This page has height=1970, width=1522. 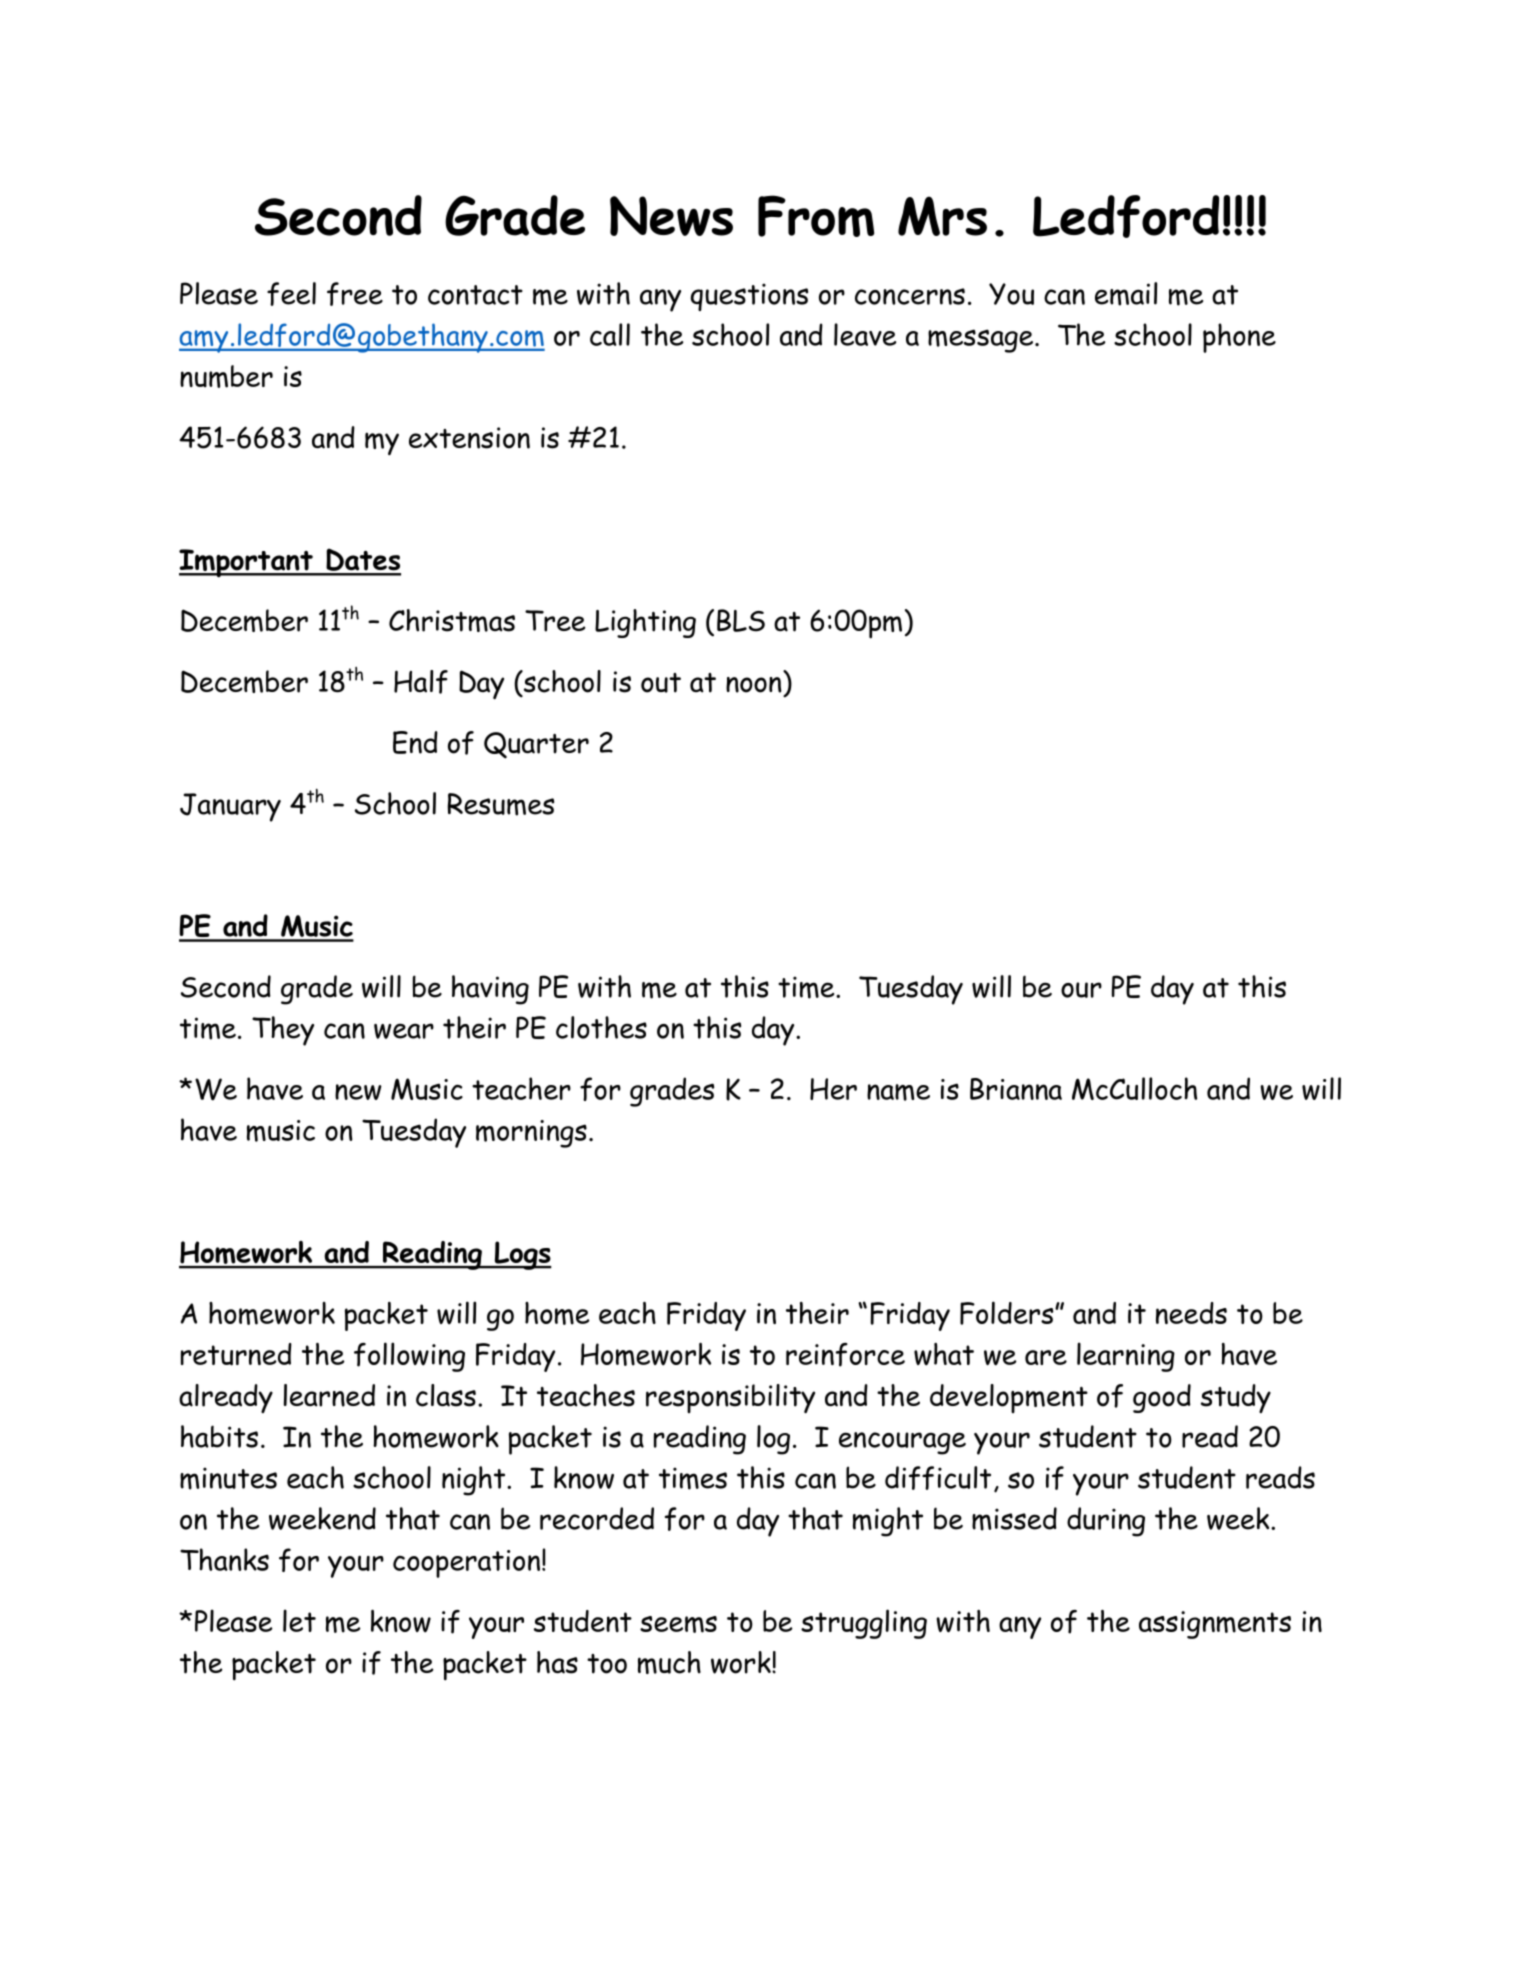 I want to click on BLS, so click(x=741, y=620).
